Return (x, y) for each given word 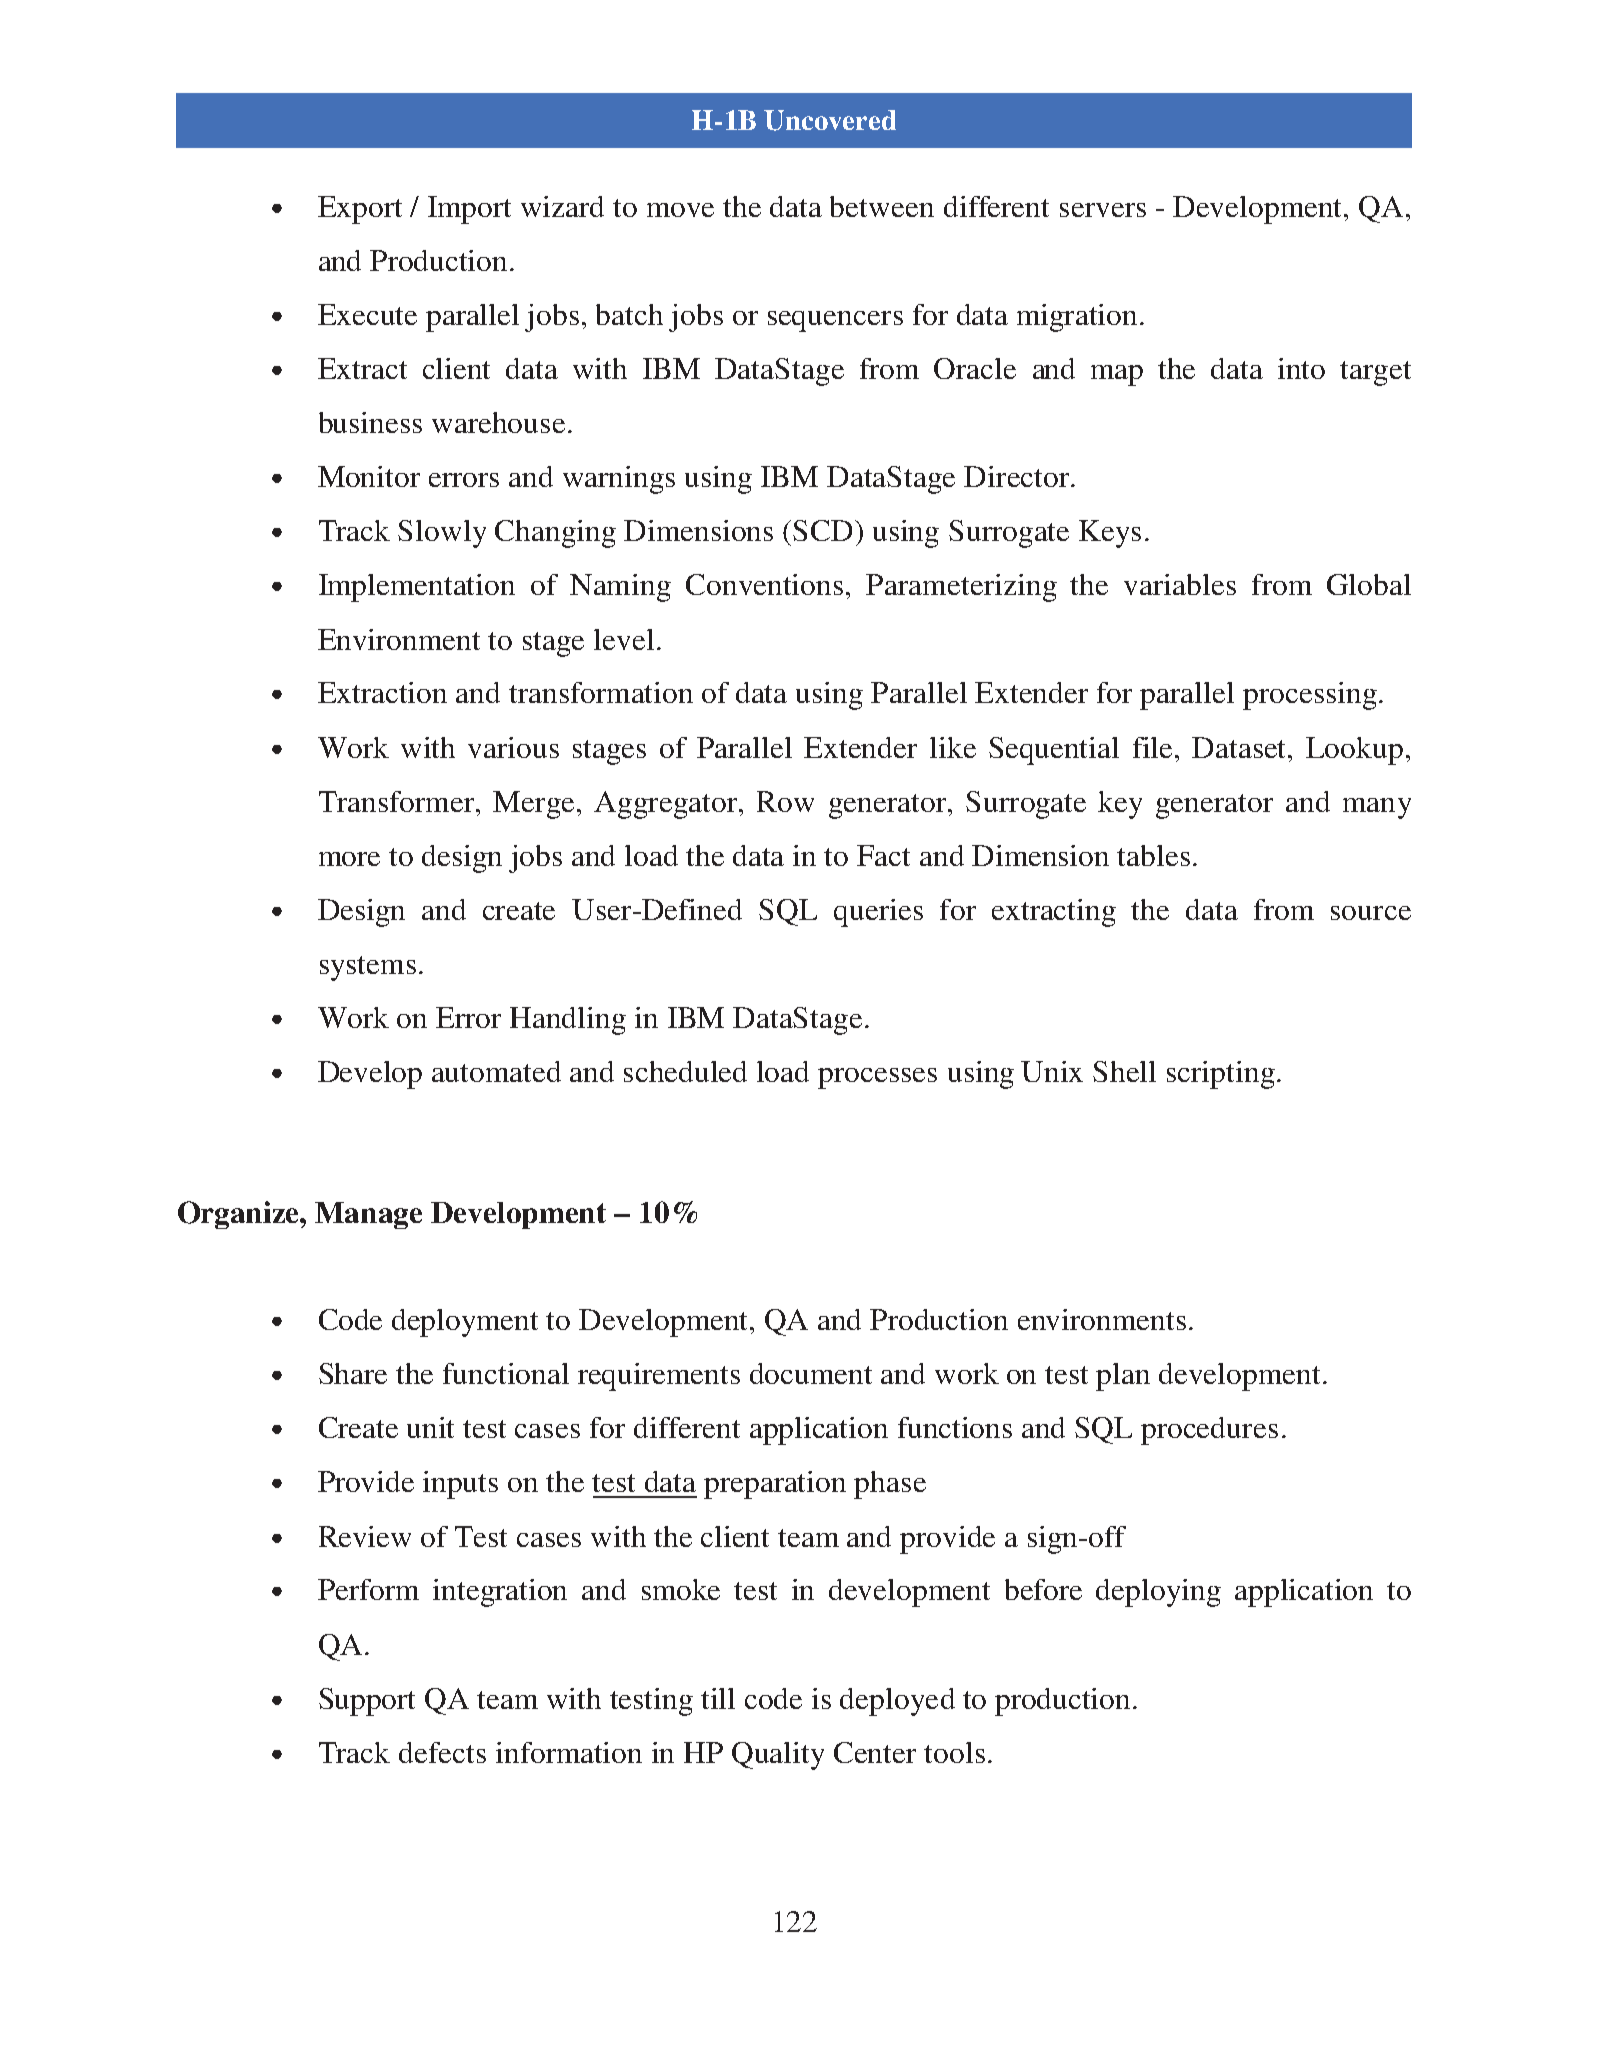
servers (1103, 210)
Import (469, 210)
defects (442, 1752)
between (882, 206)
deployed (897, 1702)
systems (368, 968)
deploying (1158, 1593)
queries (878, 913)
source (1371, 913)
